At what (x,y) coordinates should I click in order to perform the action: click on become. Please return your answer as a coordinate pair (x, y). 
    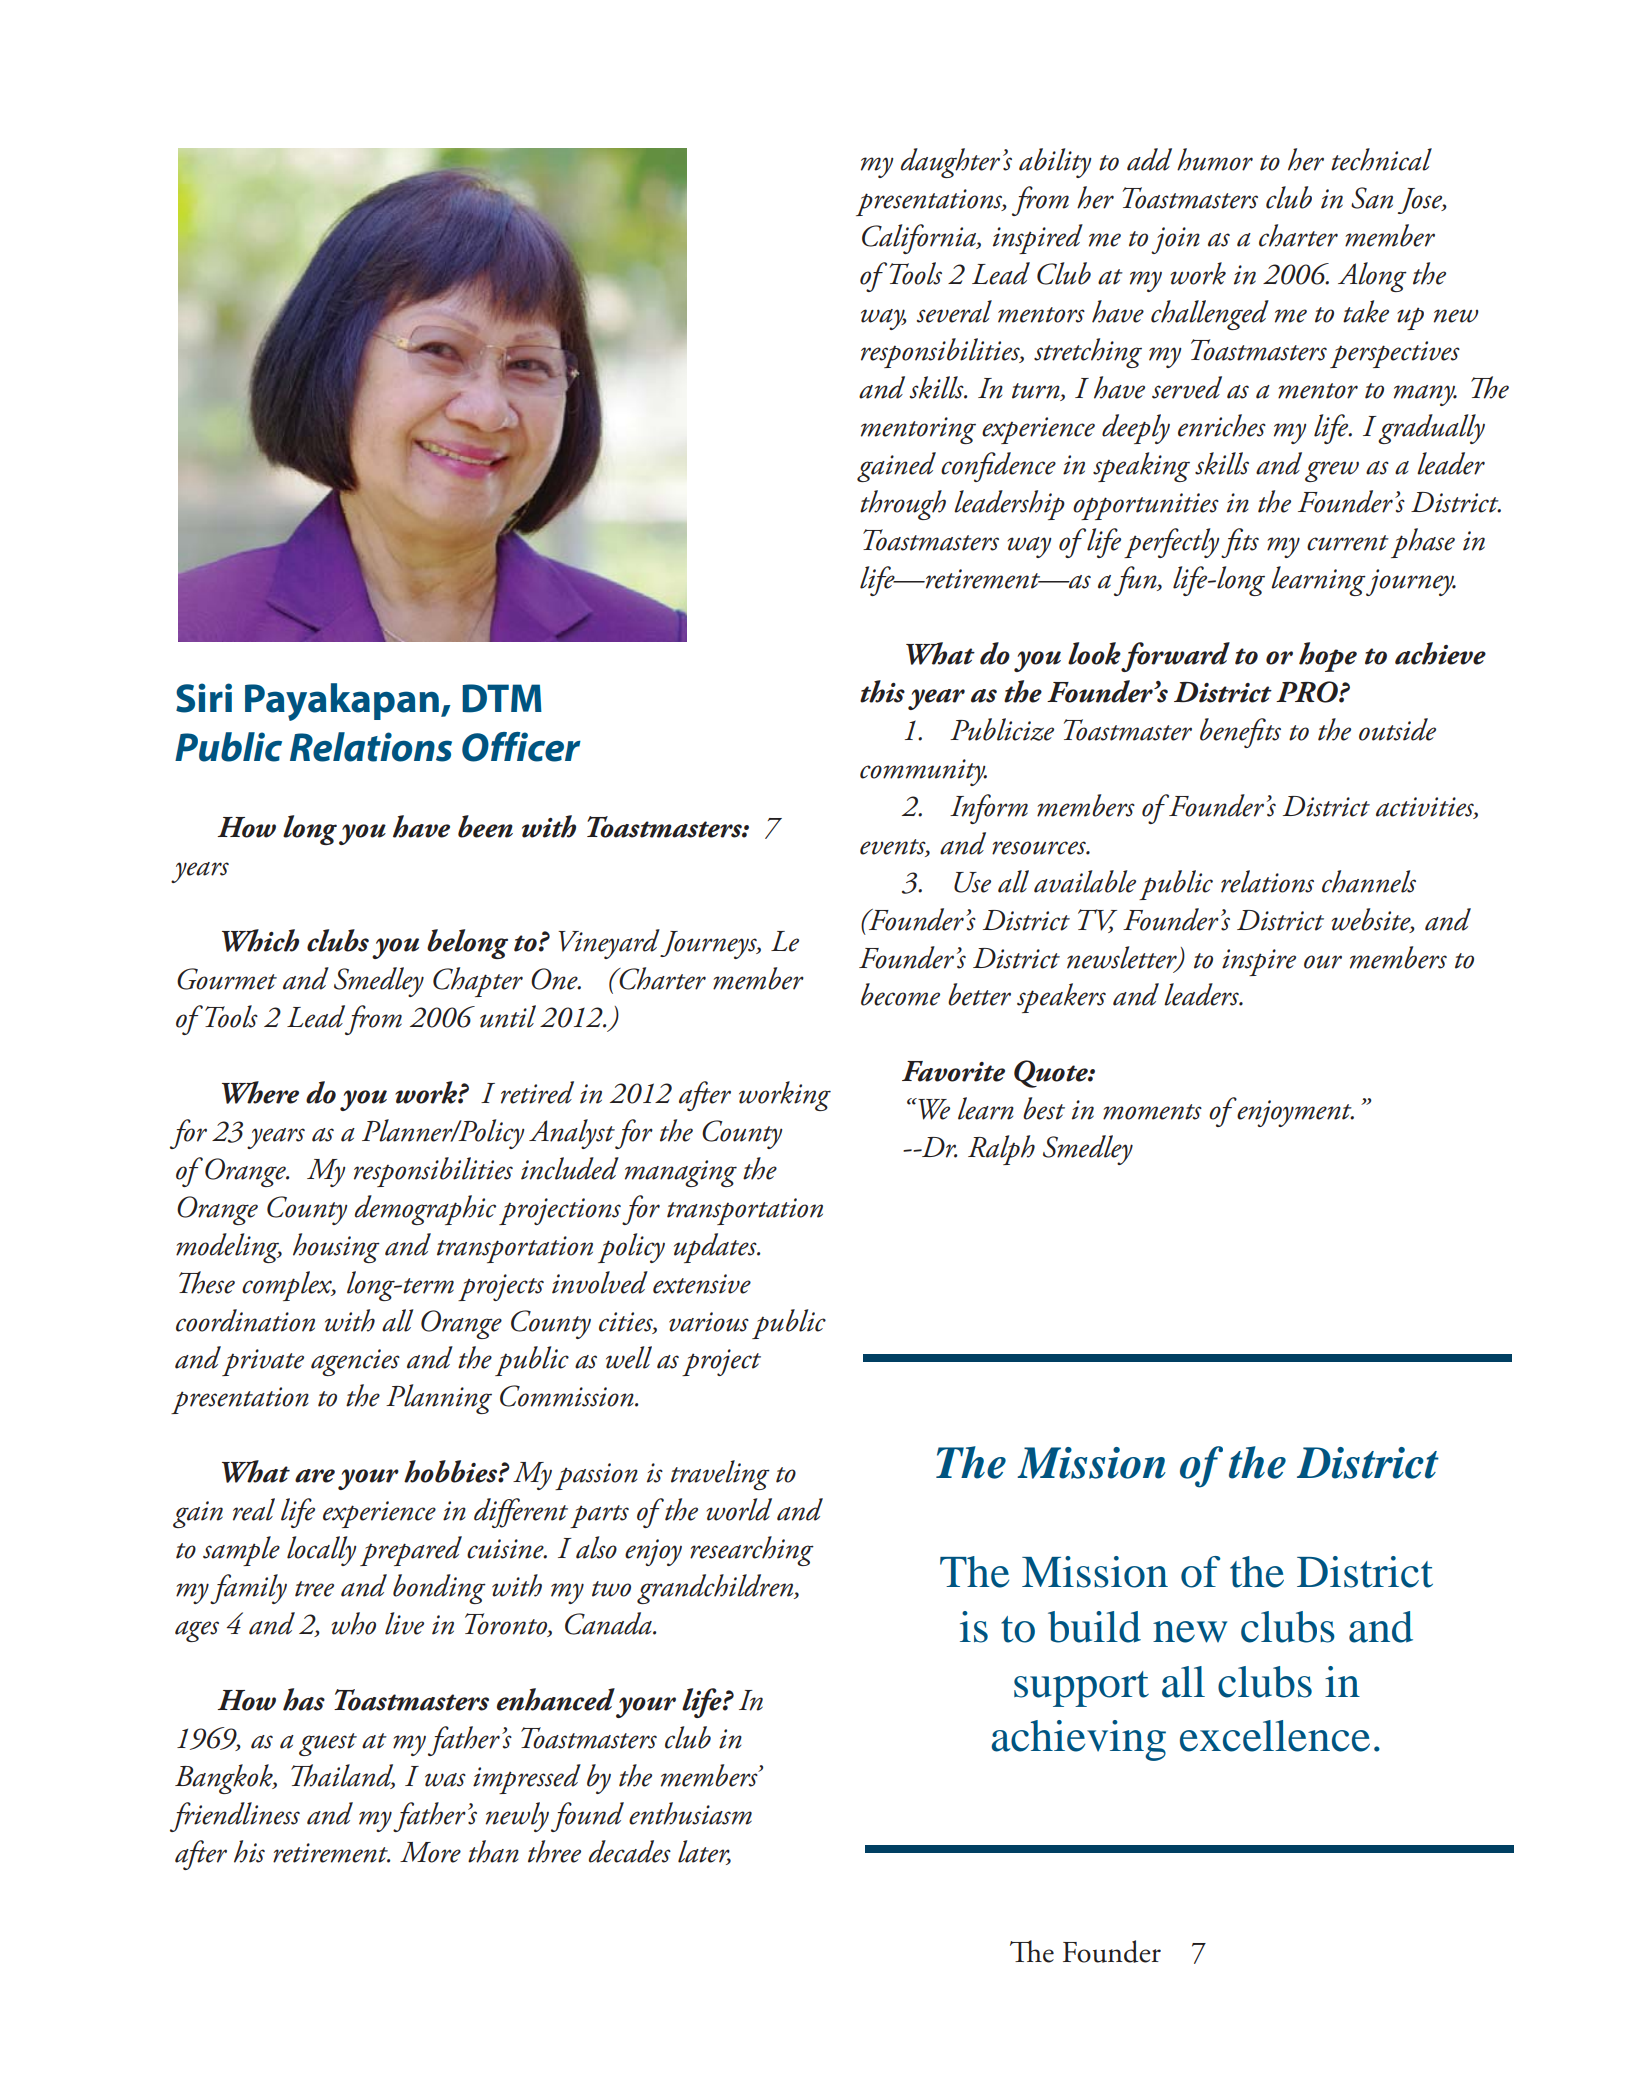
    Looking at the image, I should click on (900, 994).
